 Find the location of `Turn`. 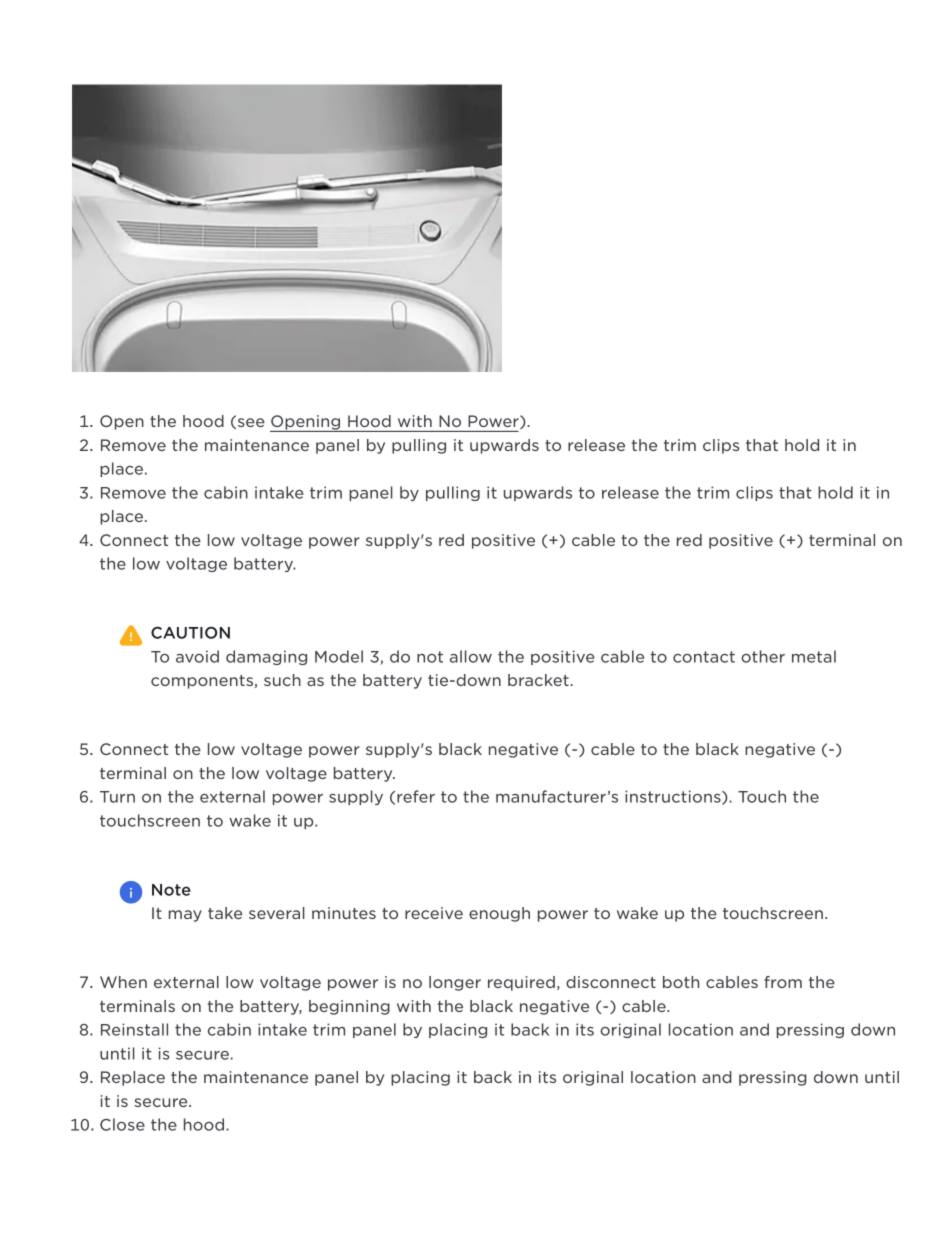

Turn is located at coordinates (117, 797).
